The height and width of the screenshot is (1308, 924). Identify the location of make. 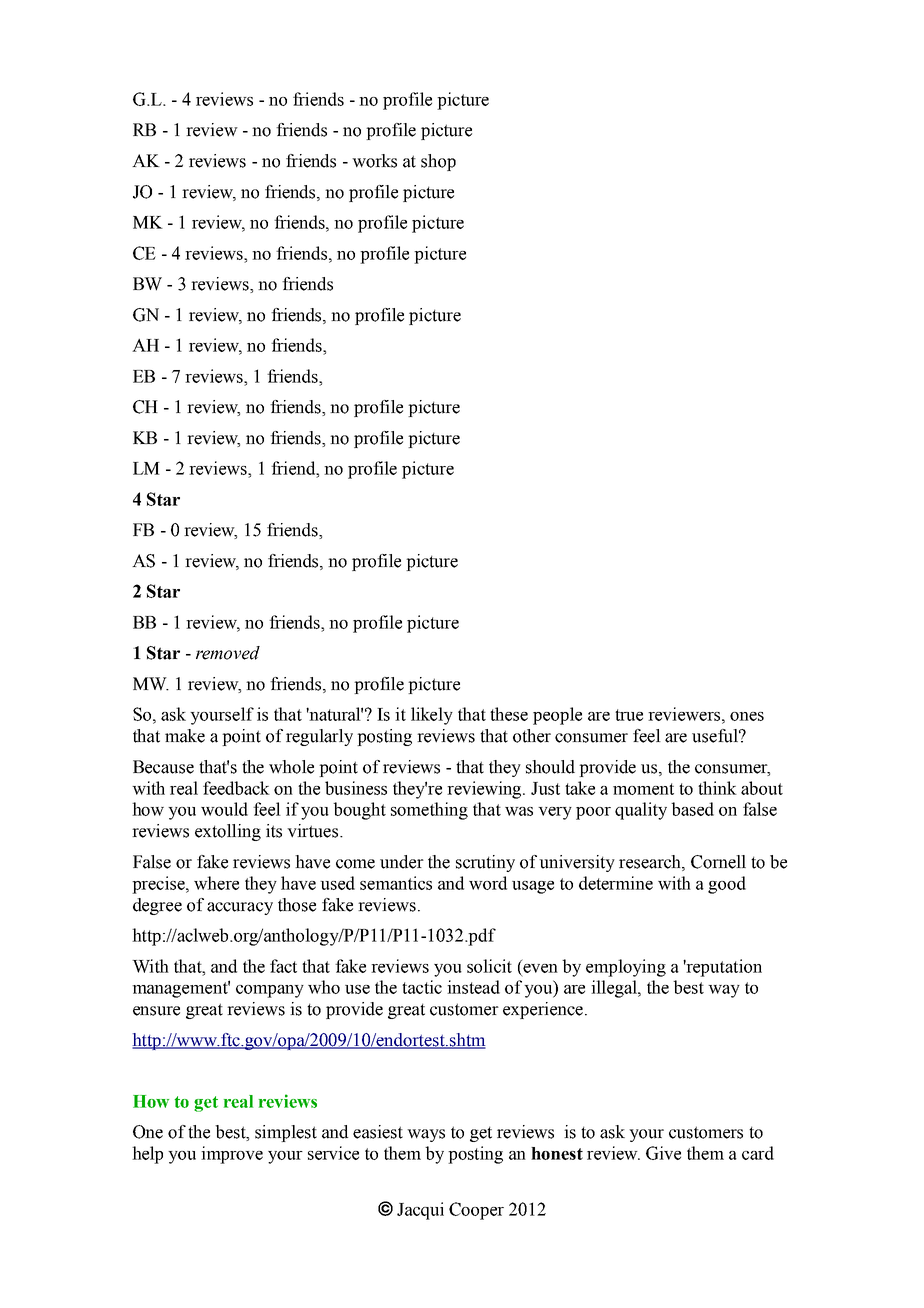
(185, 736).
